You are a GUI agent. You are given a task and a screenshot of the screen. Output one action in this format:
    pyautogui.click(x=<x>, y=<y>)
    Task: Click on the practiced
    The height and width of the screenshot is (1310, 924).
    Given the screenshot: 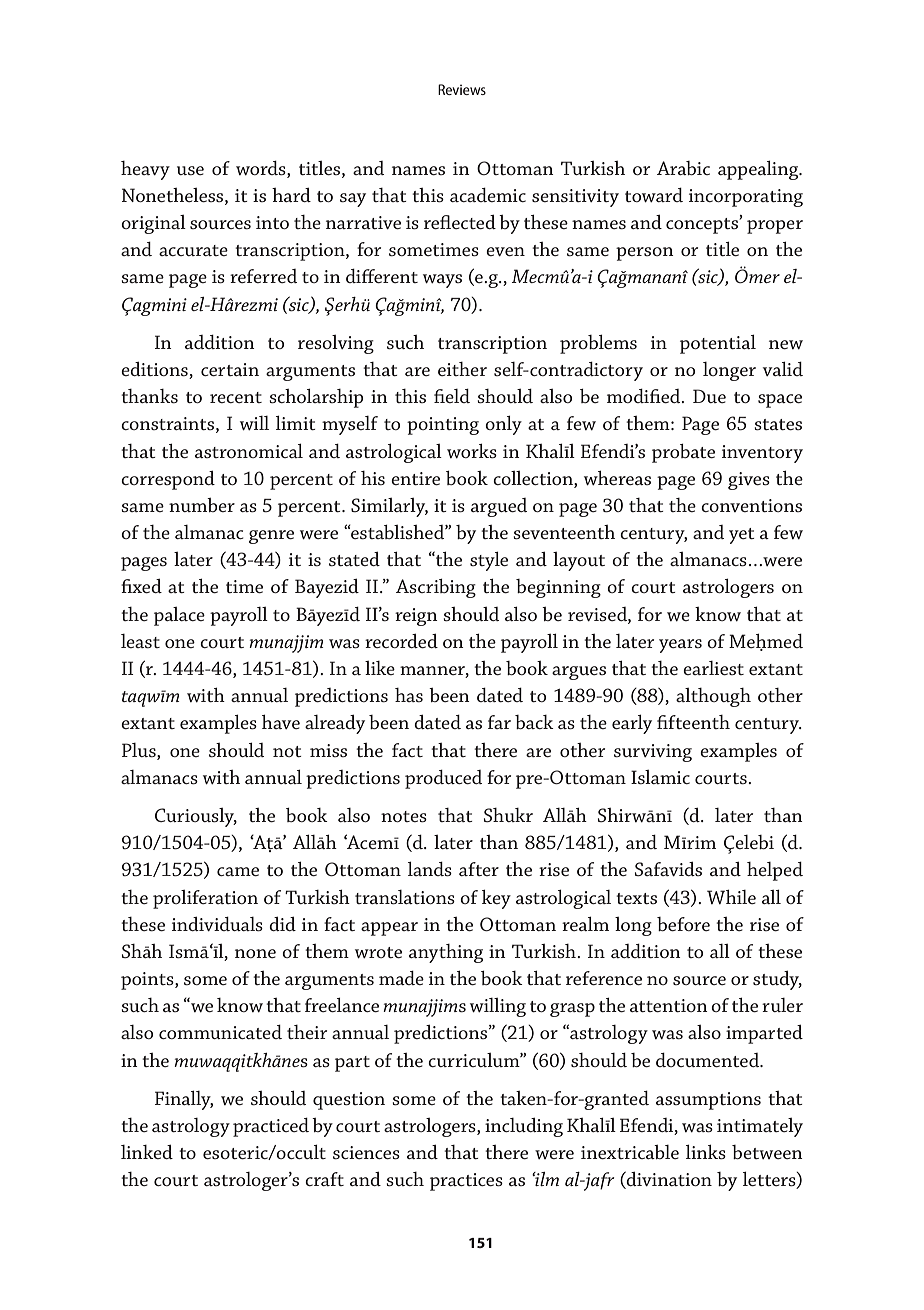 What is the action you would take?
    pyautogui.click(x=271, y=1127)
